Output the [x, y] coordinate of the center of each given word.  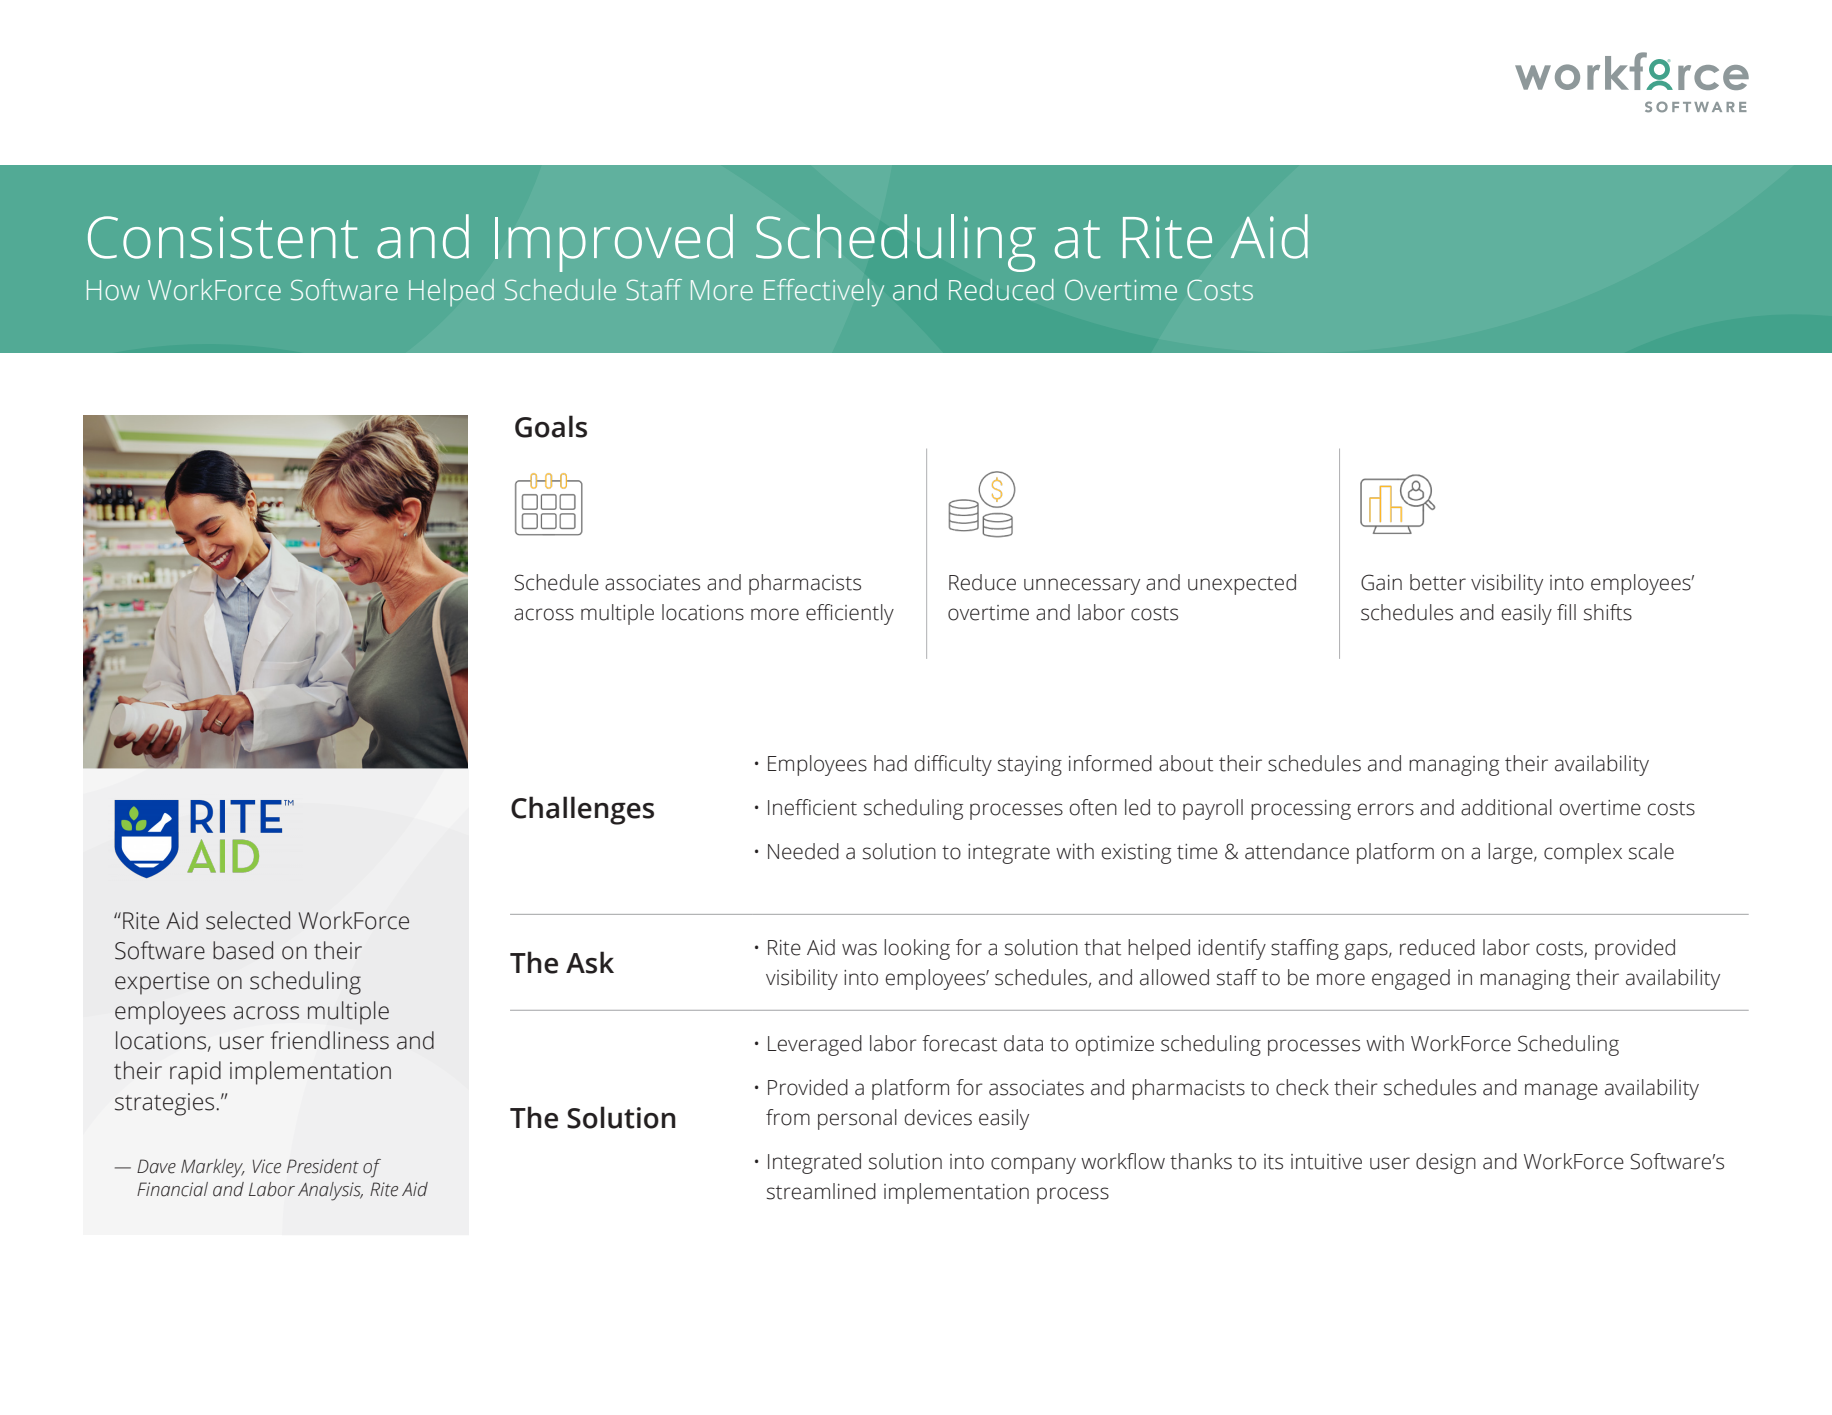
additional [1506, 807]
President [323, 1166]
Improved [614, 243]
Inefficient [812, 807]
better [1438, 582]
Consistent [223, 237]
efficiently [850, 614]
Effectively [824, 293]
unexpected [1242, 584]
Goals [551, 426]
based [243, 950]
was [859, 949]
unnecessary [1082, 586]
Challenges [582, 810]
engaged [1411, 979]
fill [1566, 612]
